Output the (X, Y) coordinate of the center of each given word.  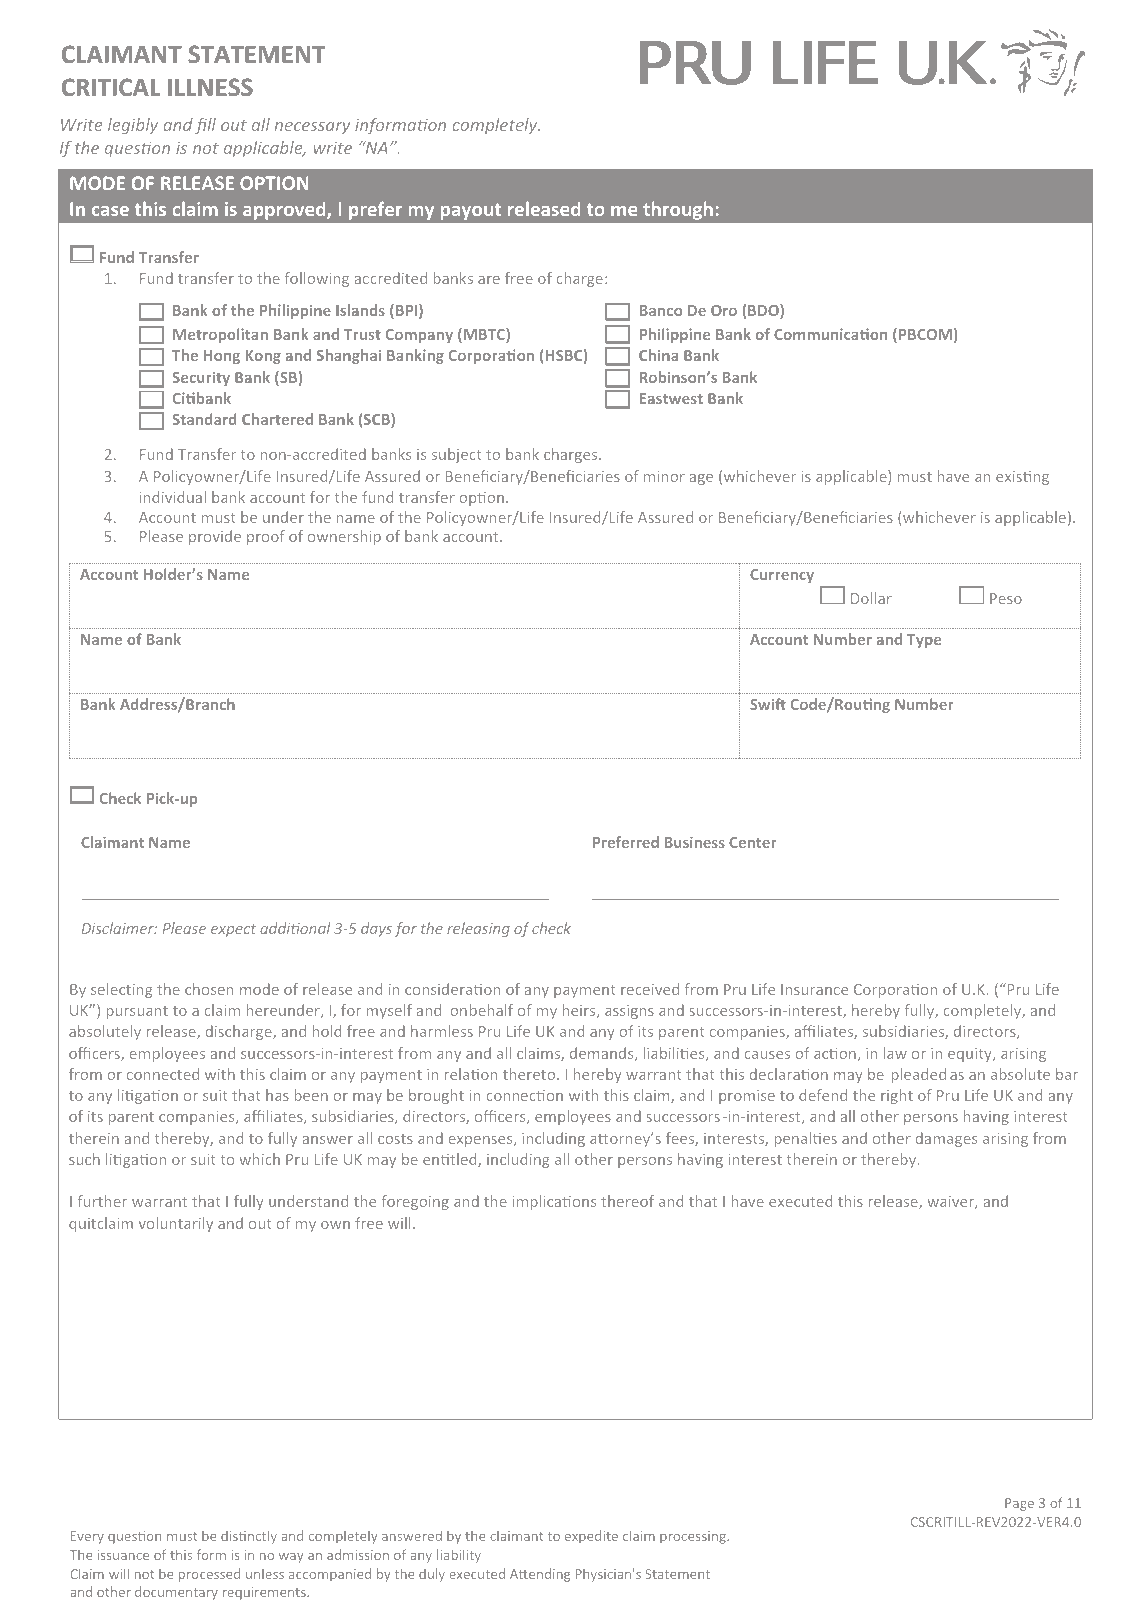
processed (209, 1575)
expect (233, 930)
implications (554, 1202)
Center (752, 842)
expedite (591, 1537)
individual (173, 497)
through (678, 210)
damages (946, 1139)
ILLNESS (210, 87)
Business (695, 842)
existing (1022, 478)
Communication (830, 334)
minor (664, 476)
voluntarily (176, 1224)
